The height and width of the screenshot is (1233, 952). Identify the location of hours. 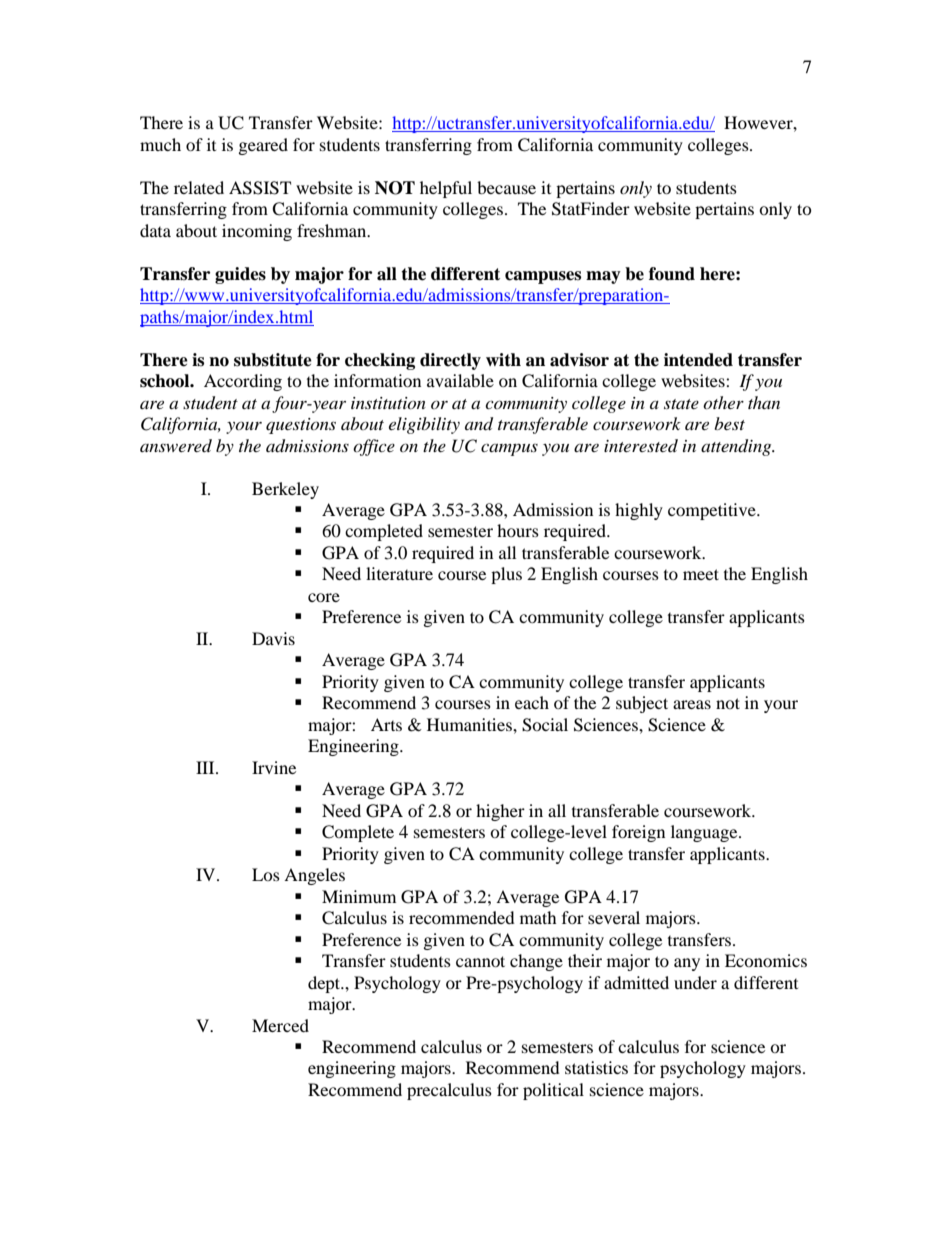
(518, 530).
